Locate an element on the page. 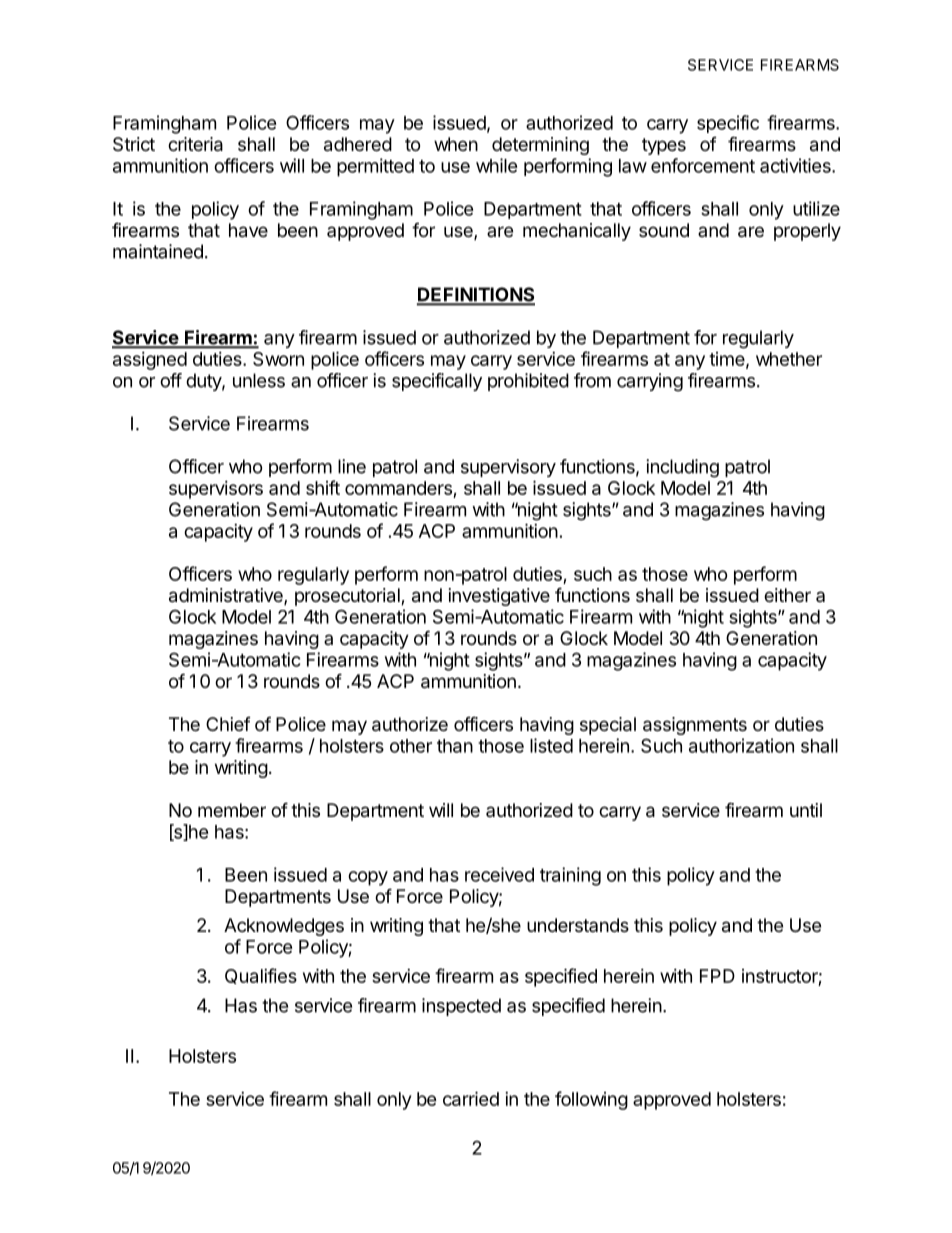 This page has width=952, height=1233. whether is located at coordinates (789, 359).
